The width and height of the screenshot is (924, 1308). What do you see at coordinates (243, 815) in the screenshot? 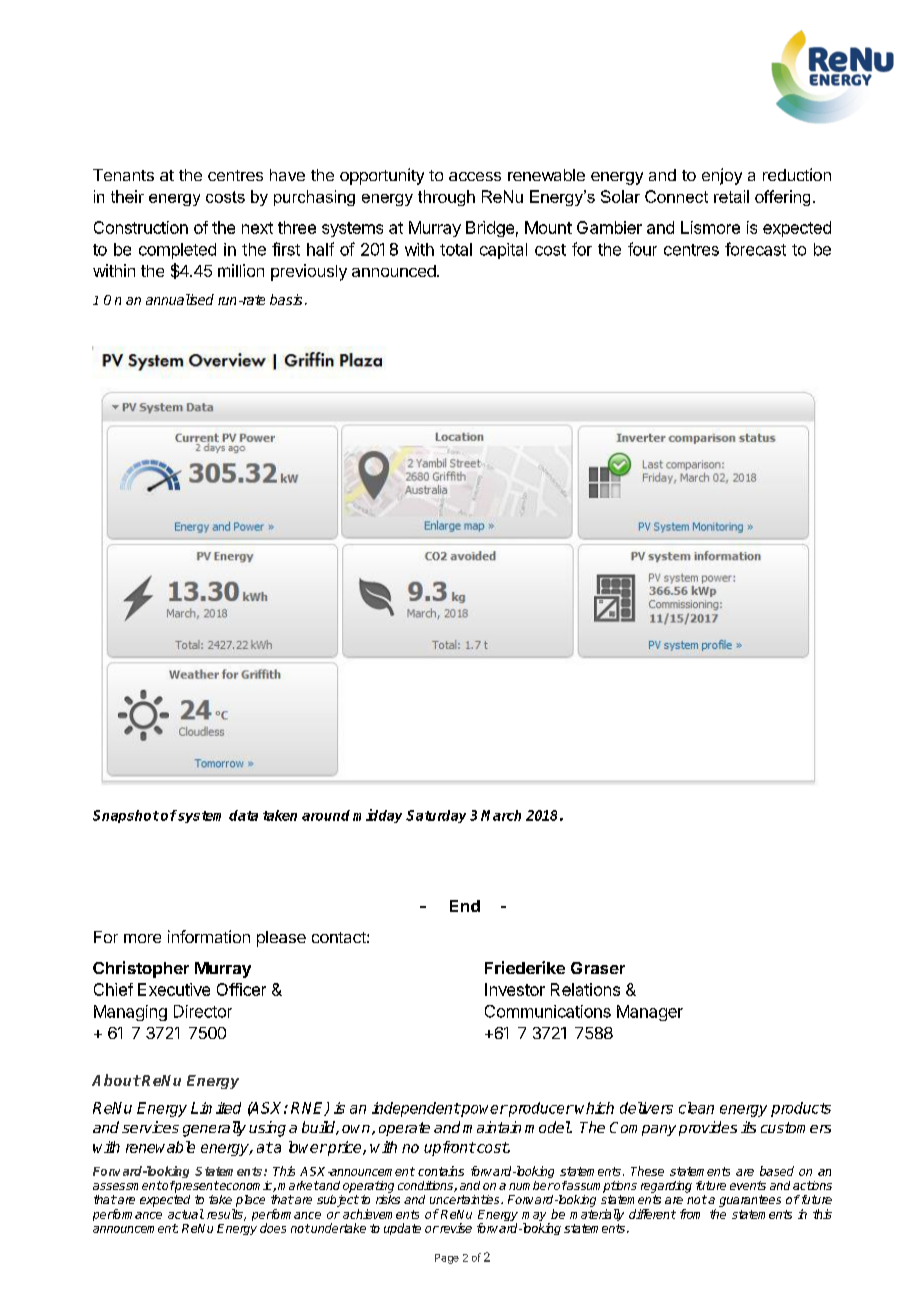
I see `data` at bounding box center [243, 815].
